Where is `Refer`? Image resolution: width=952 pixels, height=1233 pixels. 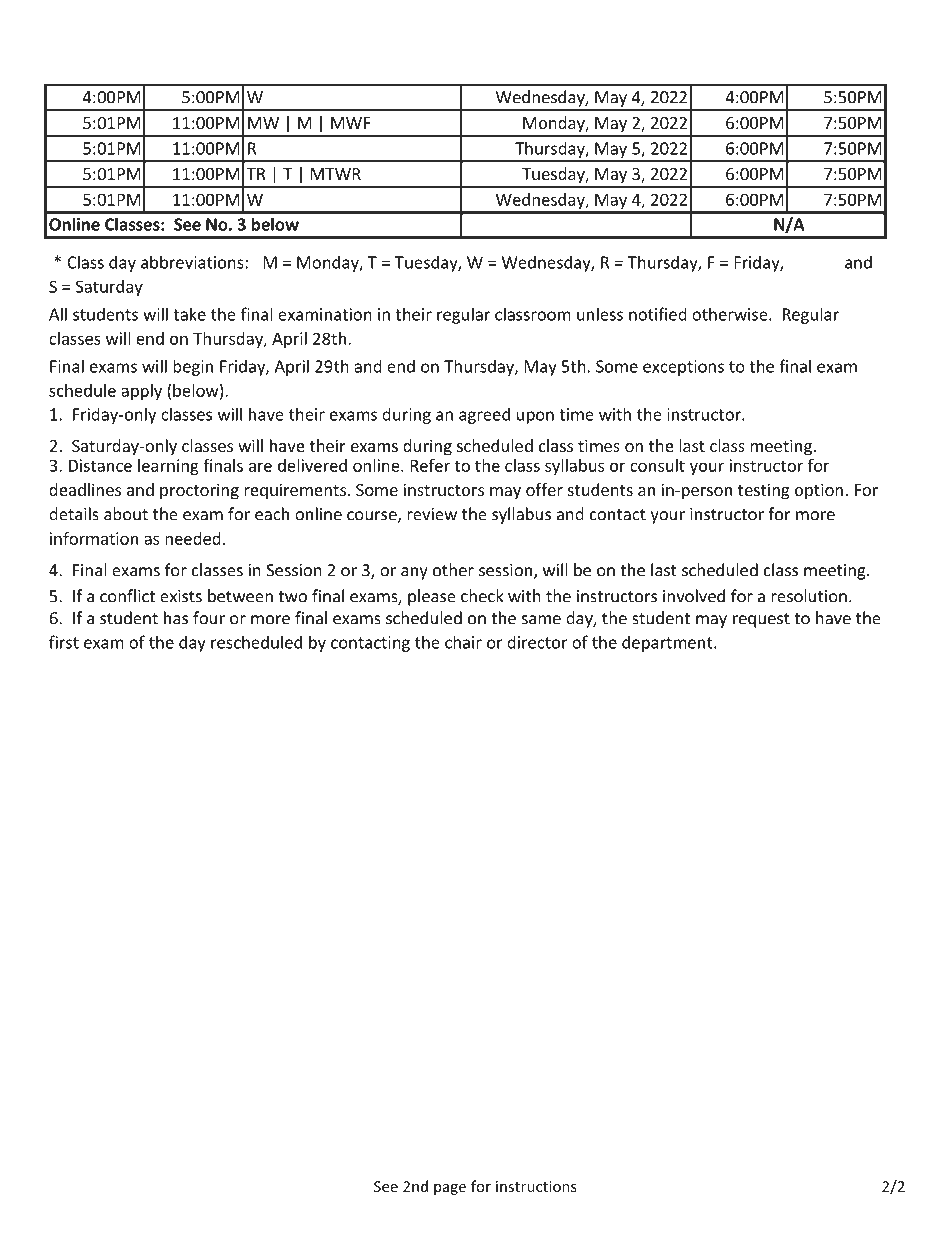 Refer is located at coordinates (430, 465).
